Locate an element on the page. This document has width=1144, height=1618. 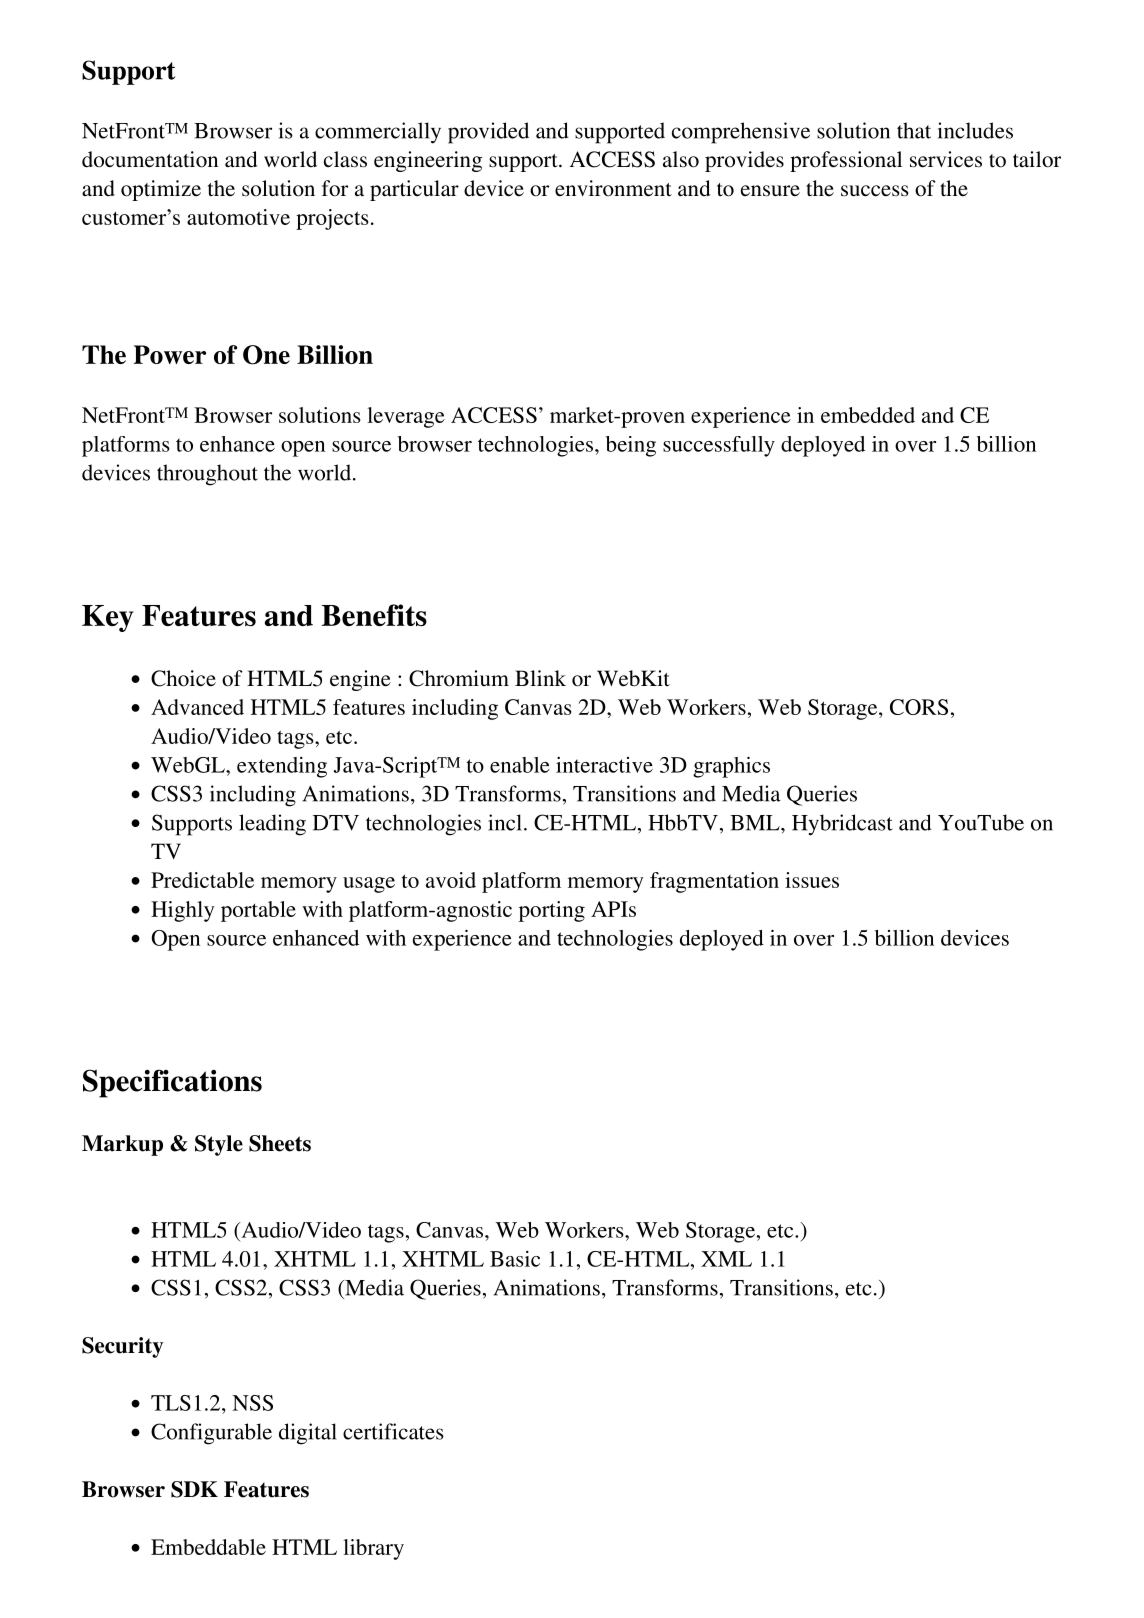
XML is located at coordinates (726, 1259).
